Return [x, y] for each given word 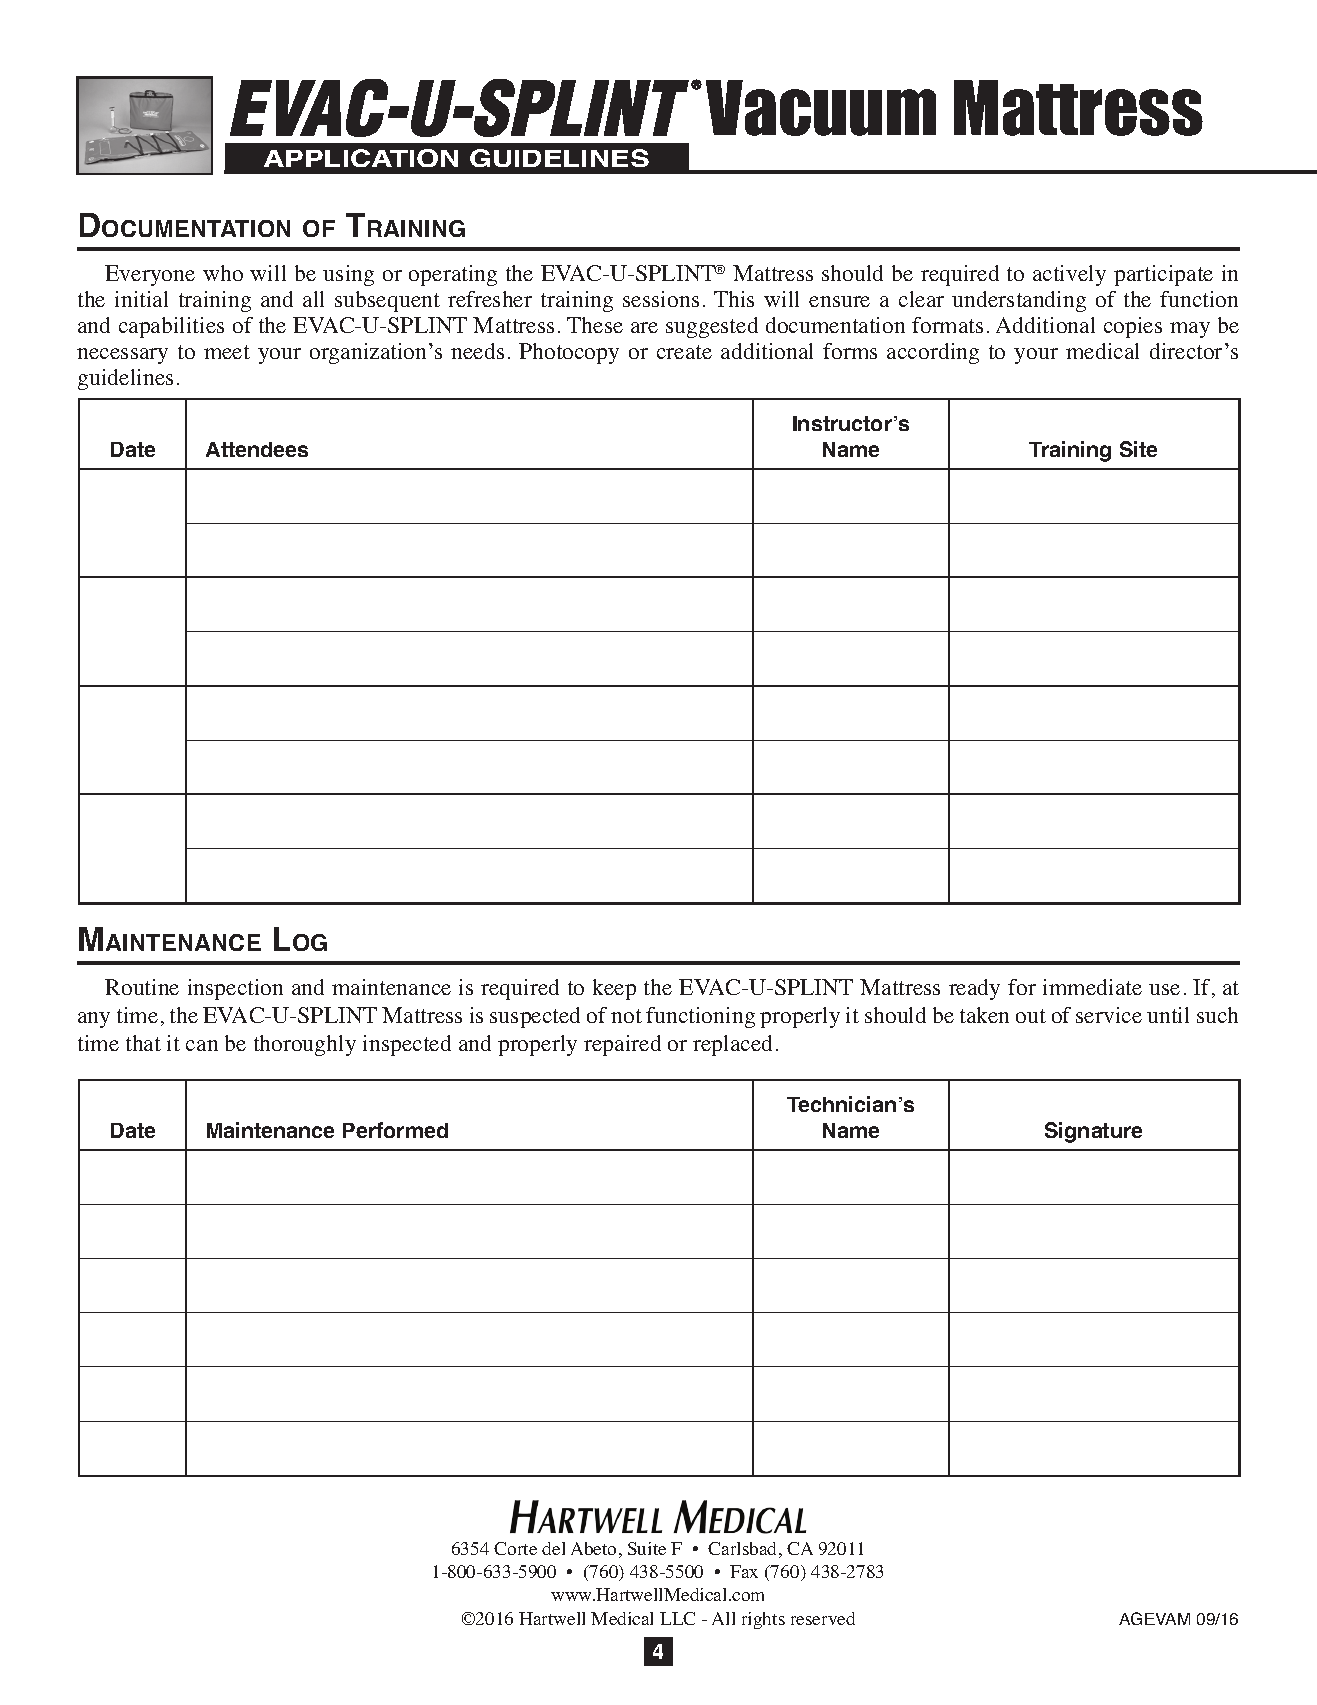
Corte [515, 1548]
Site [1138, 449]
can [202, 1045]
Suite [647, 1548]
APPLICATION [361, 158]
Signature [1093, 1132]
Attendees [257, 449]
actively [1069, 275]
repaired [622, 1045]
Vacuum [821, 108]
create [684, 352]
